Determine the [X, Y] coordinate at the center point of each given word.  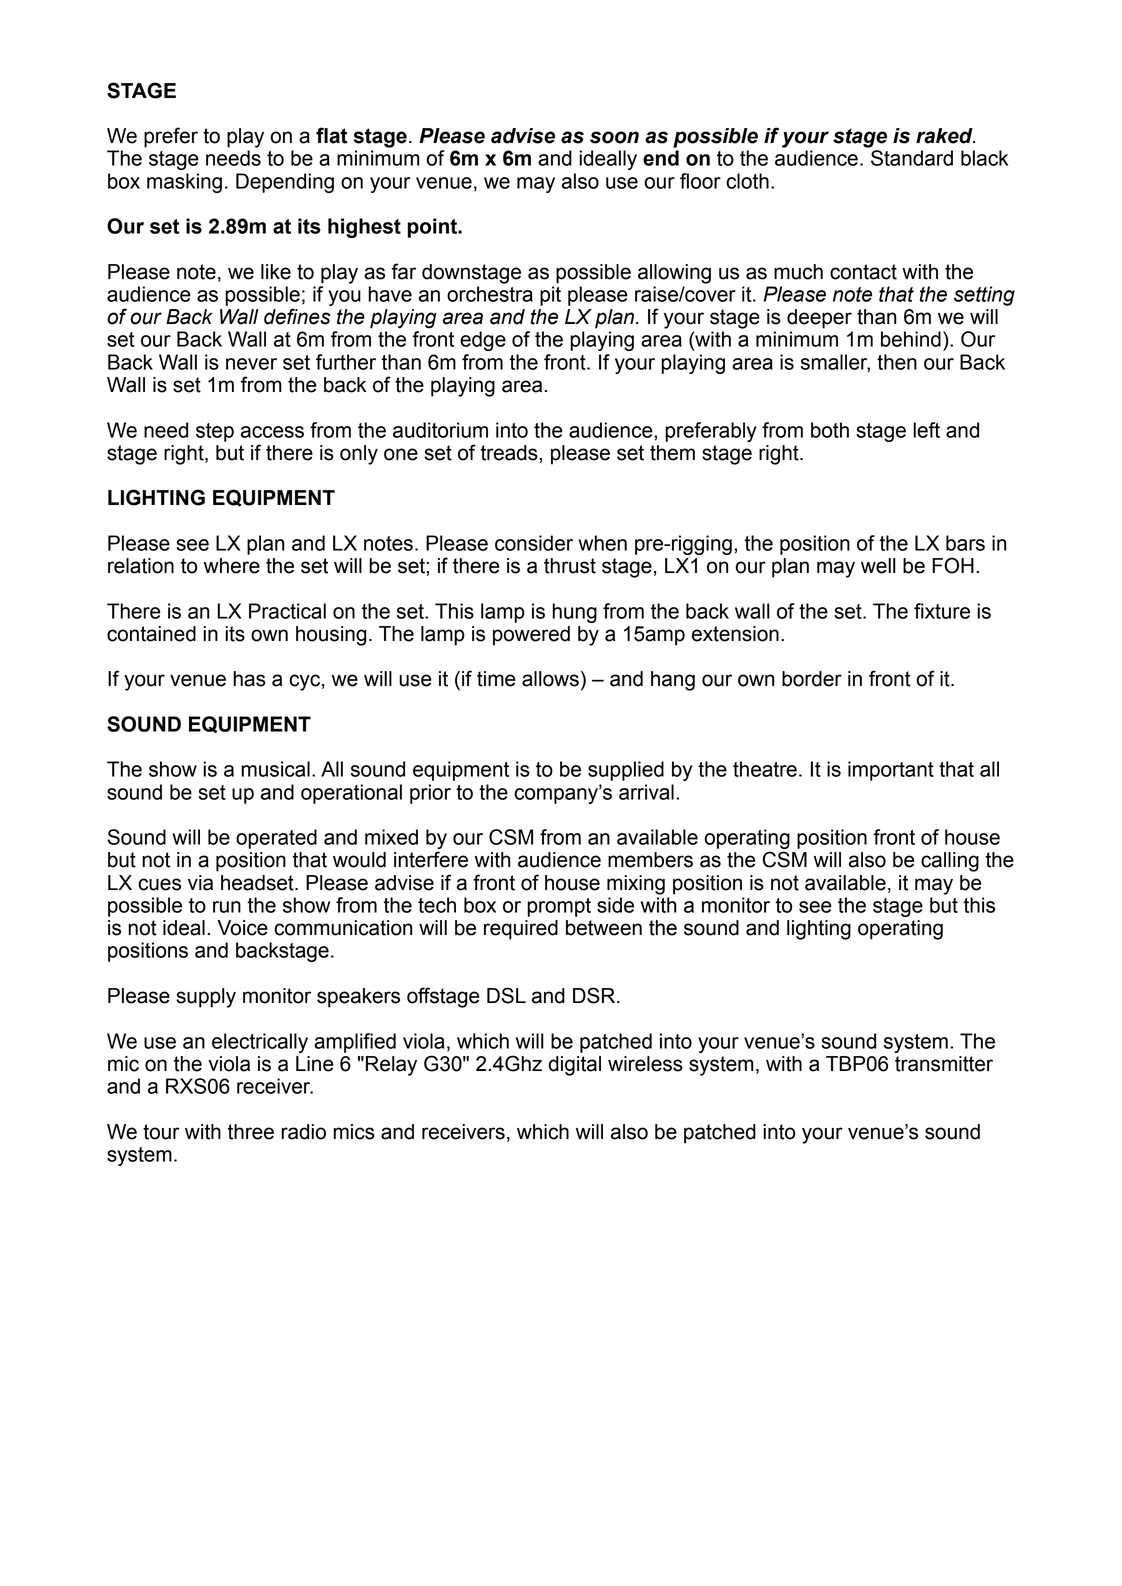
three [250, 1132]
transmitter [944, 1064]
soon [614, 137]
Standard [912, 158]
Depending [285, 183]
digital [575, 1066]
